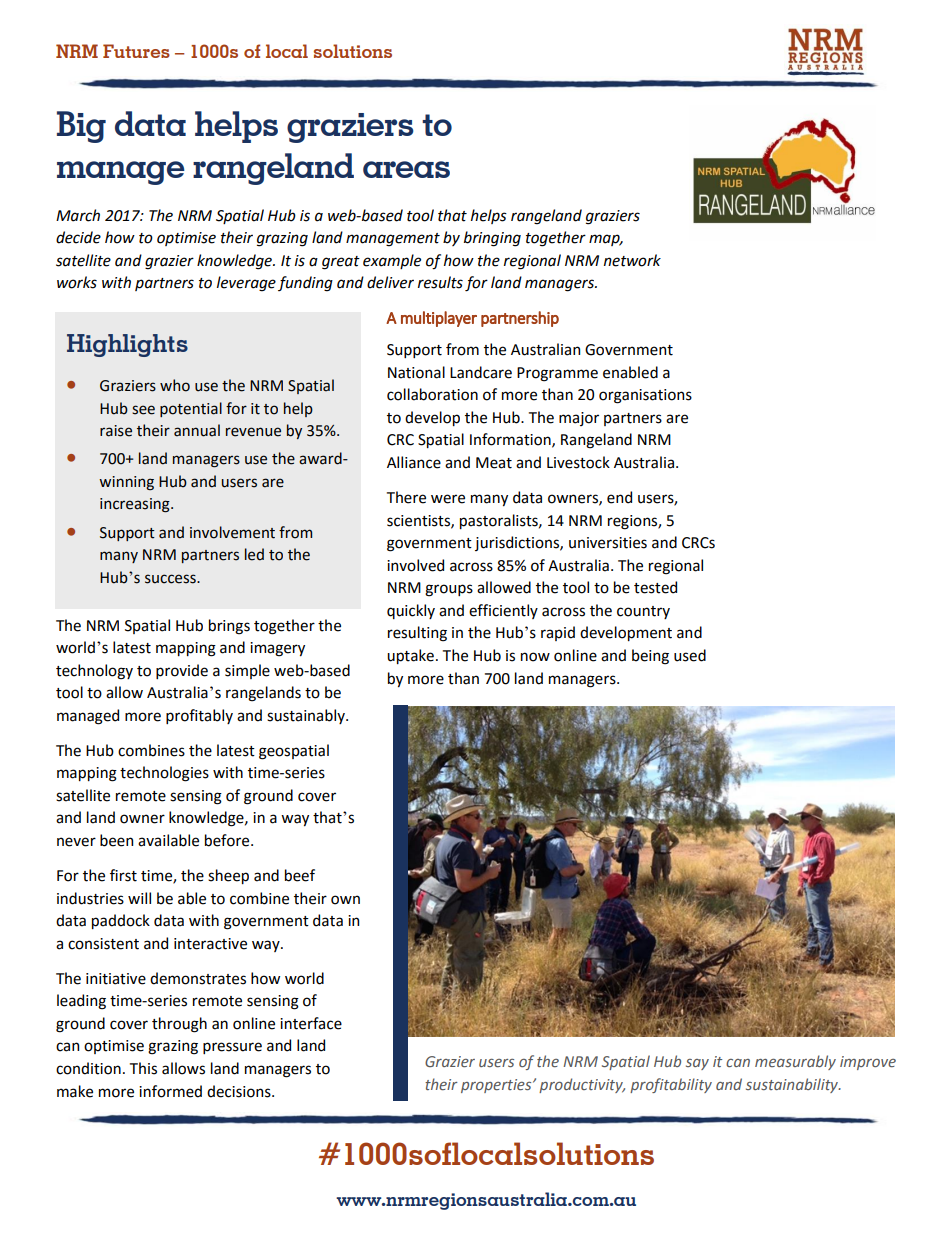  What do you see at coordinates (406, 169) in the document?
I see `areas` at bounding box center [406, 169].
